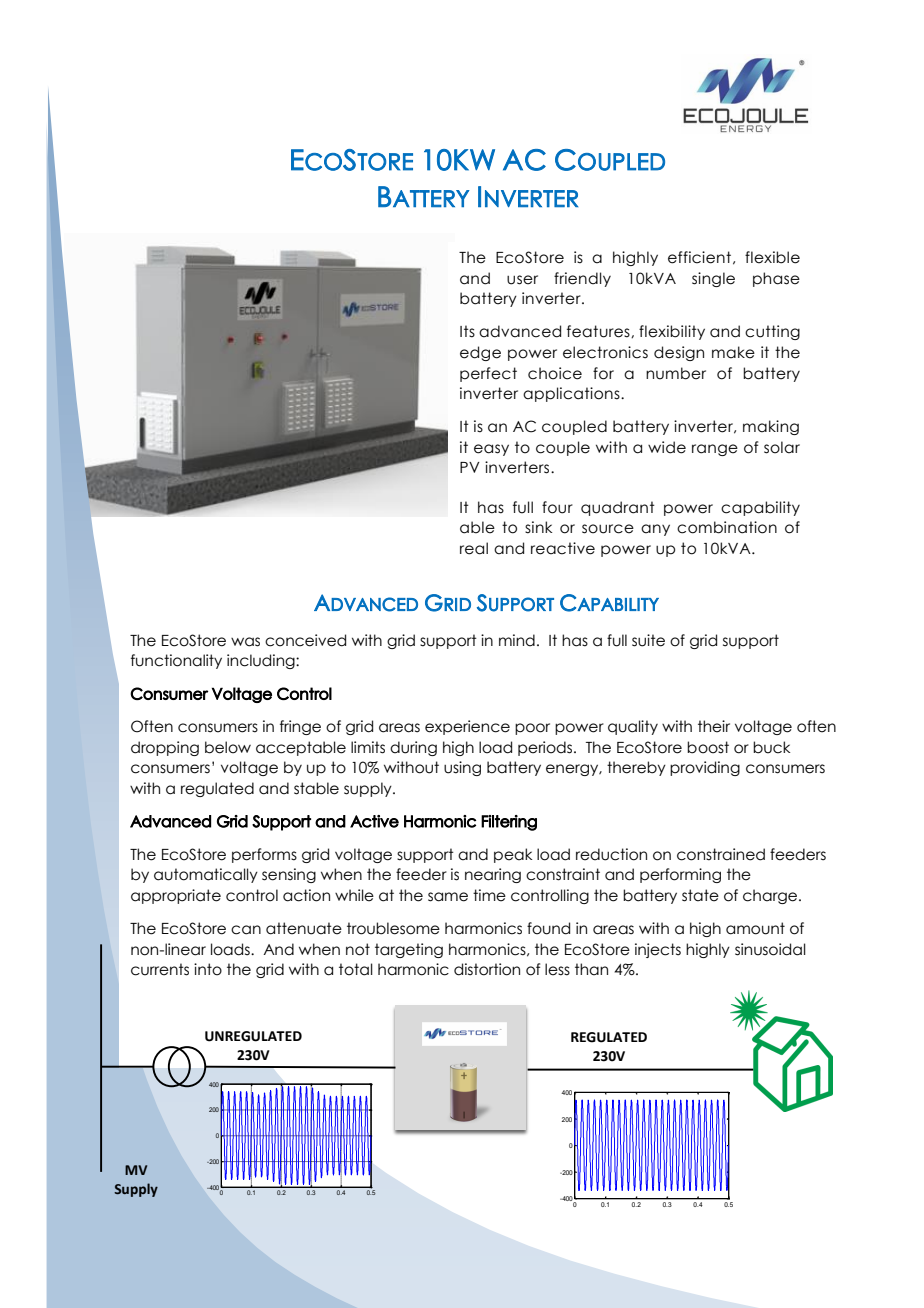  What do you see at coordinates (480, 353) in the screenshot?
I see `edge` at bounding box center [480, 353].
